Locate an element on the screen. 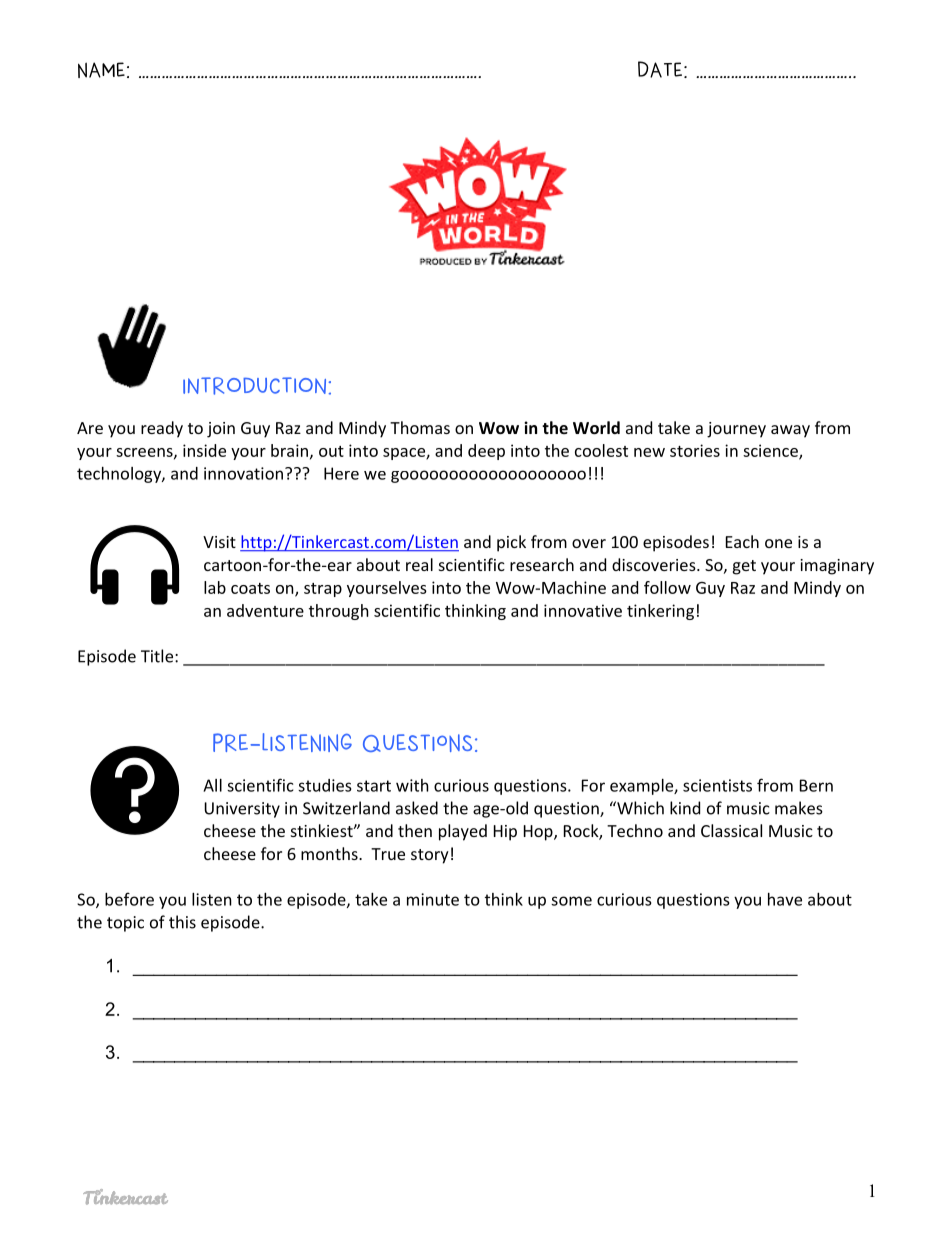  deep is located at coordinates (486, 452).
